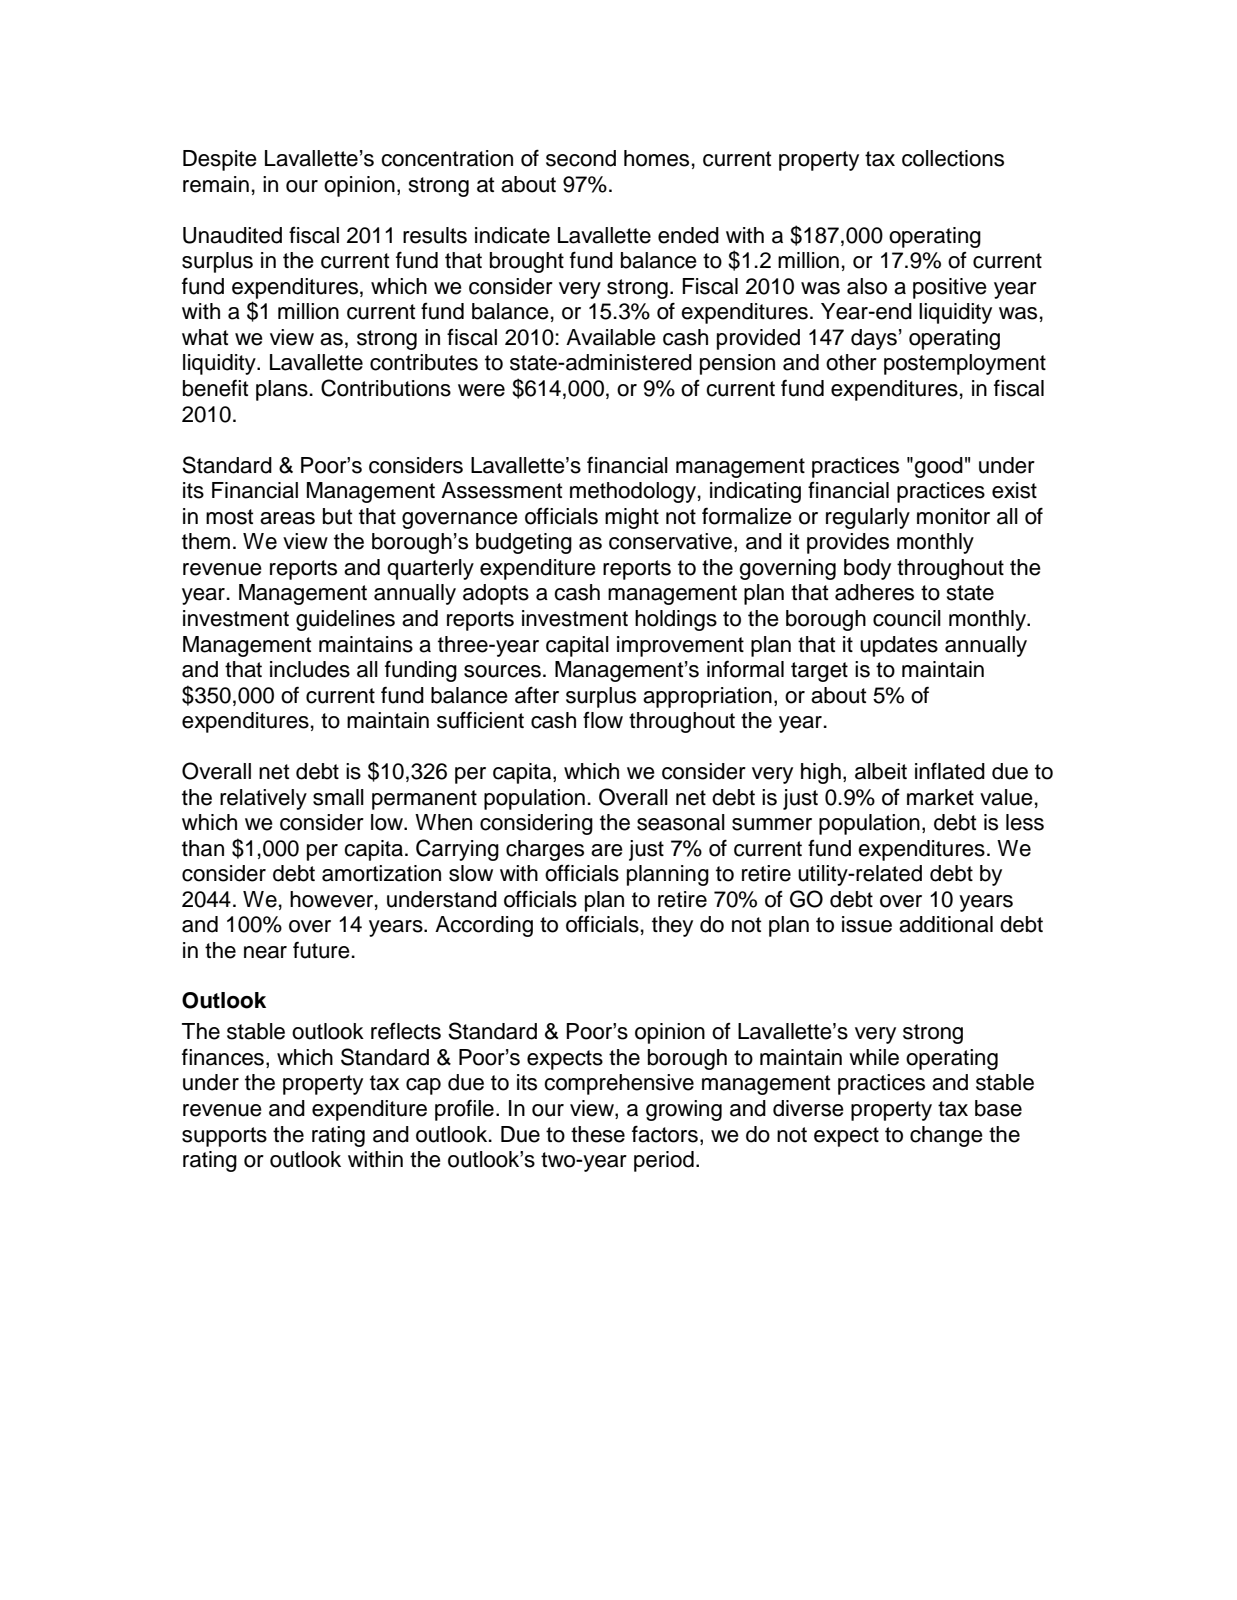  I want to click on improvement, so click(680, 646).
